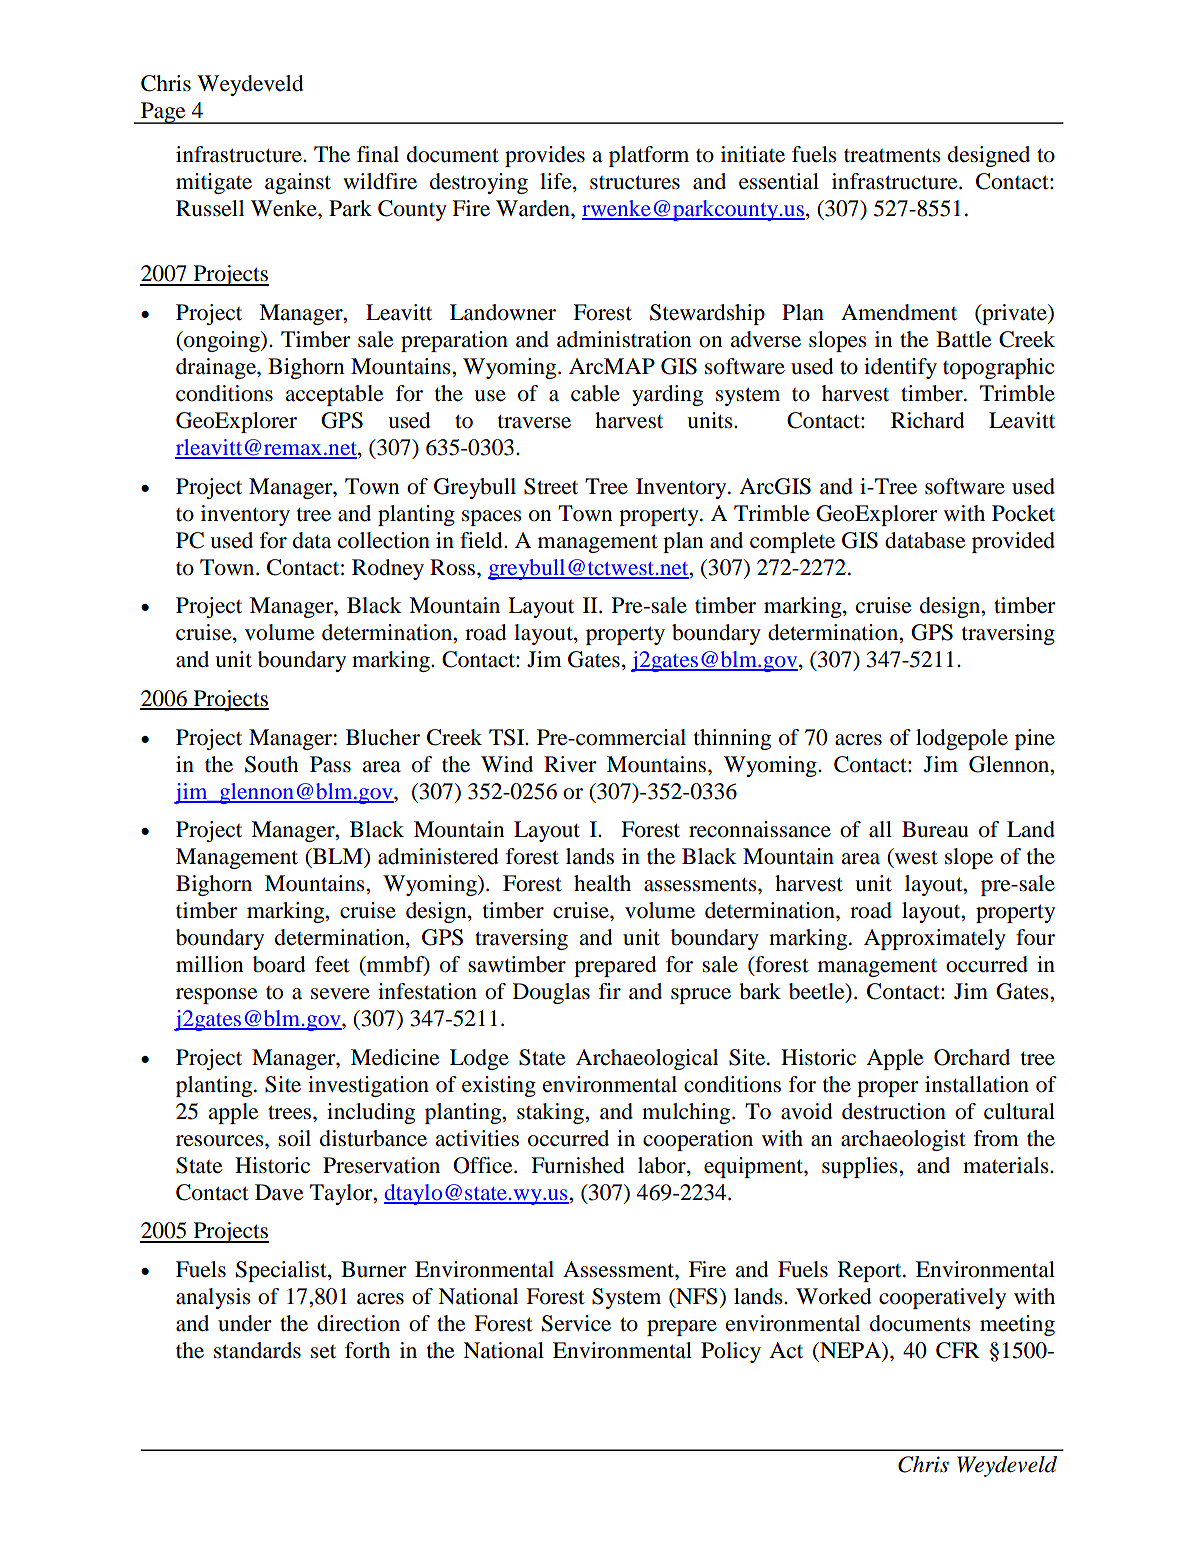 Image resolution: width=1196 pixels, height=1548 pixels. What do you see at coordinates (1035, 739) in the document?
I see `pine` at bounding box center [1035, 739].
